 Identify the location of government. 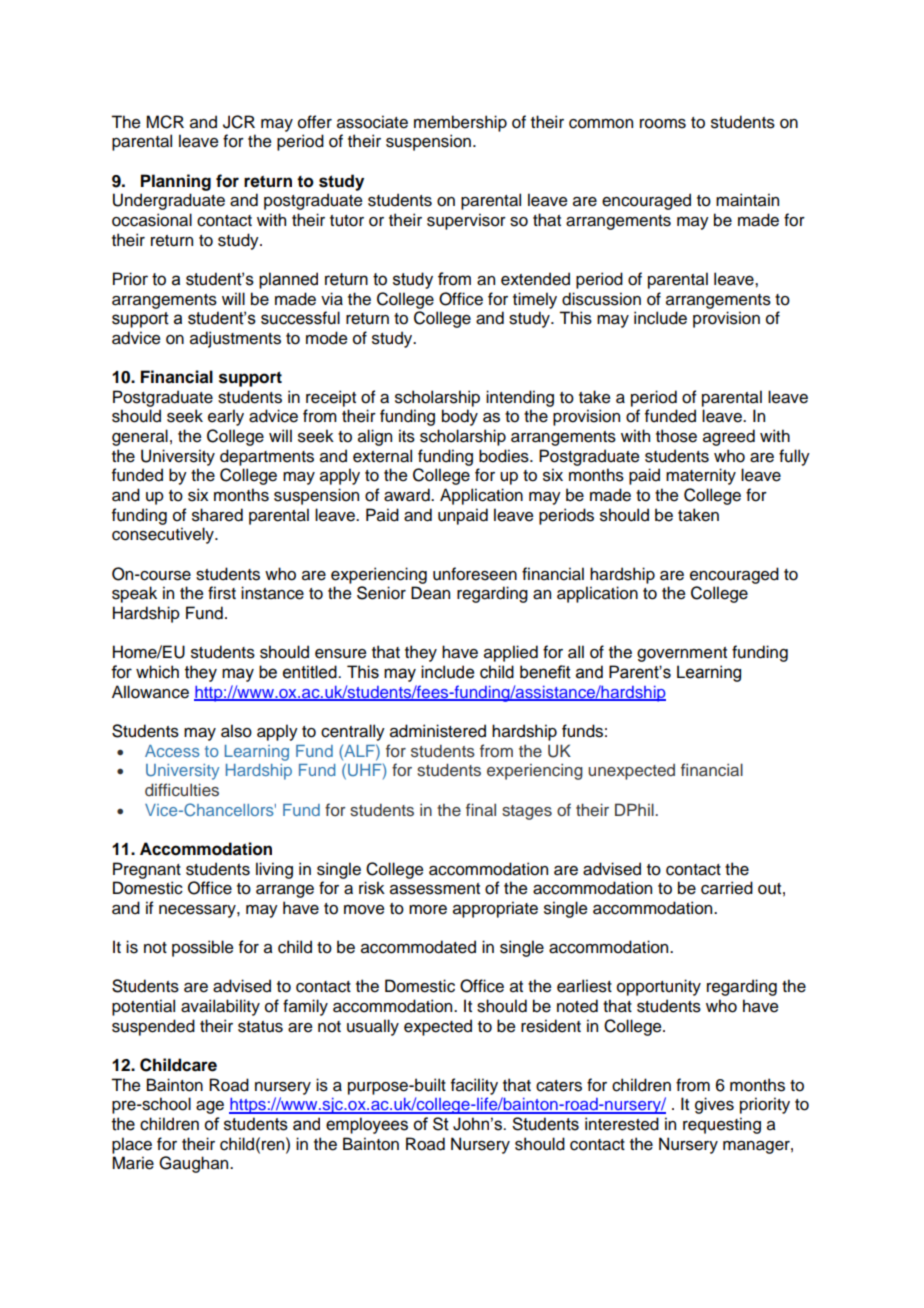
(682, 654).
